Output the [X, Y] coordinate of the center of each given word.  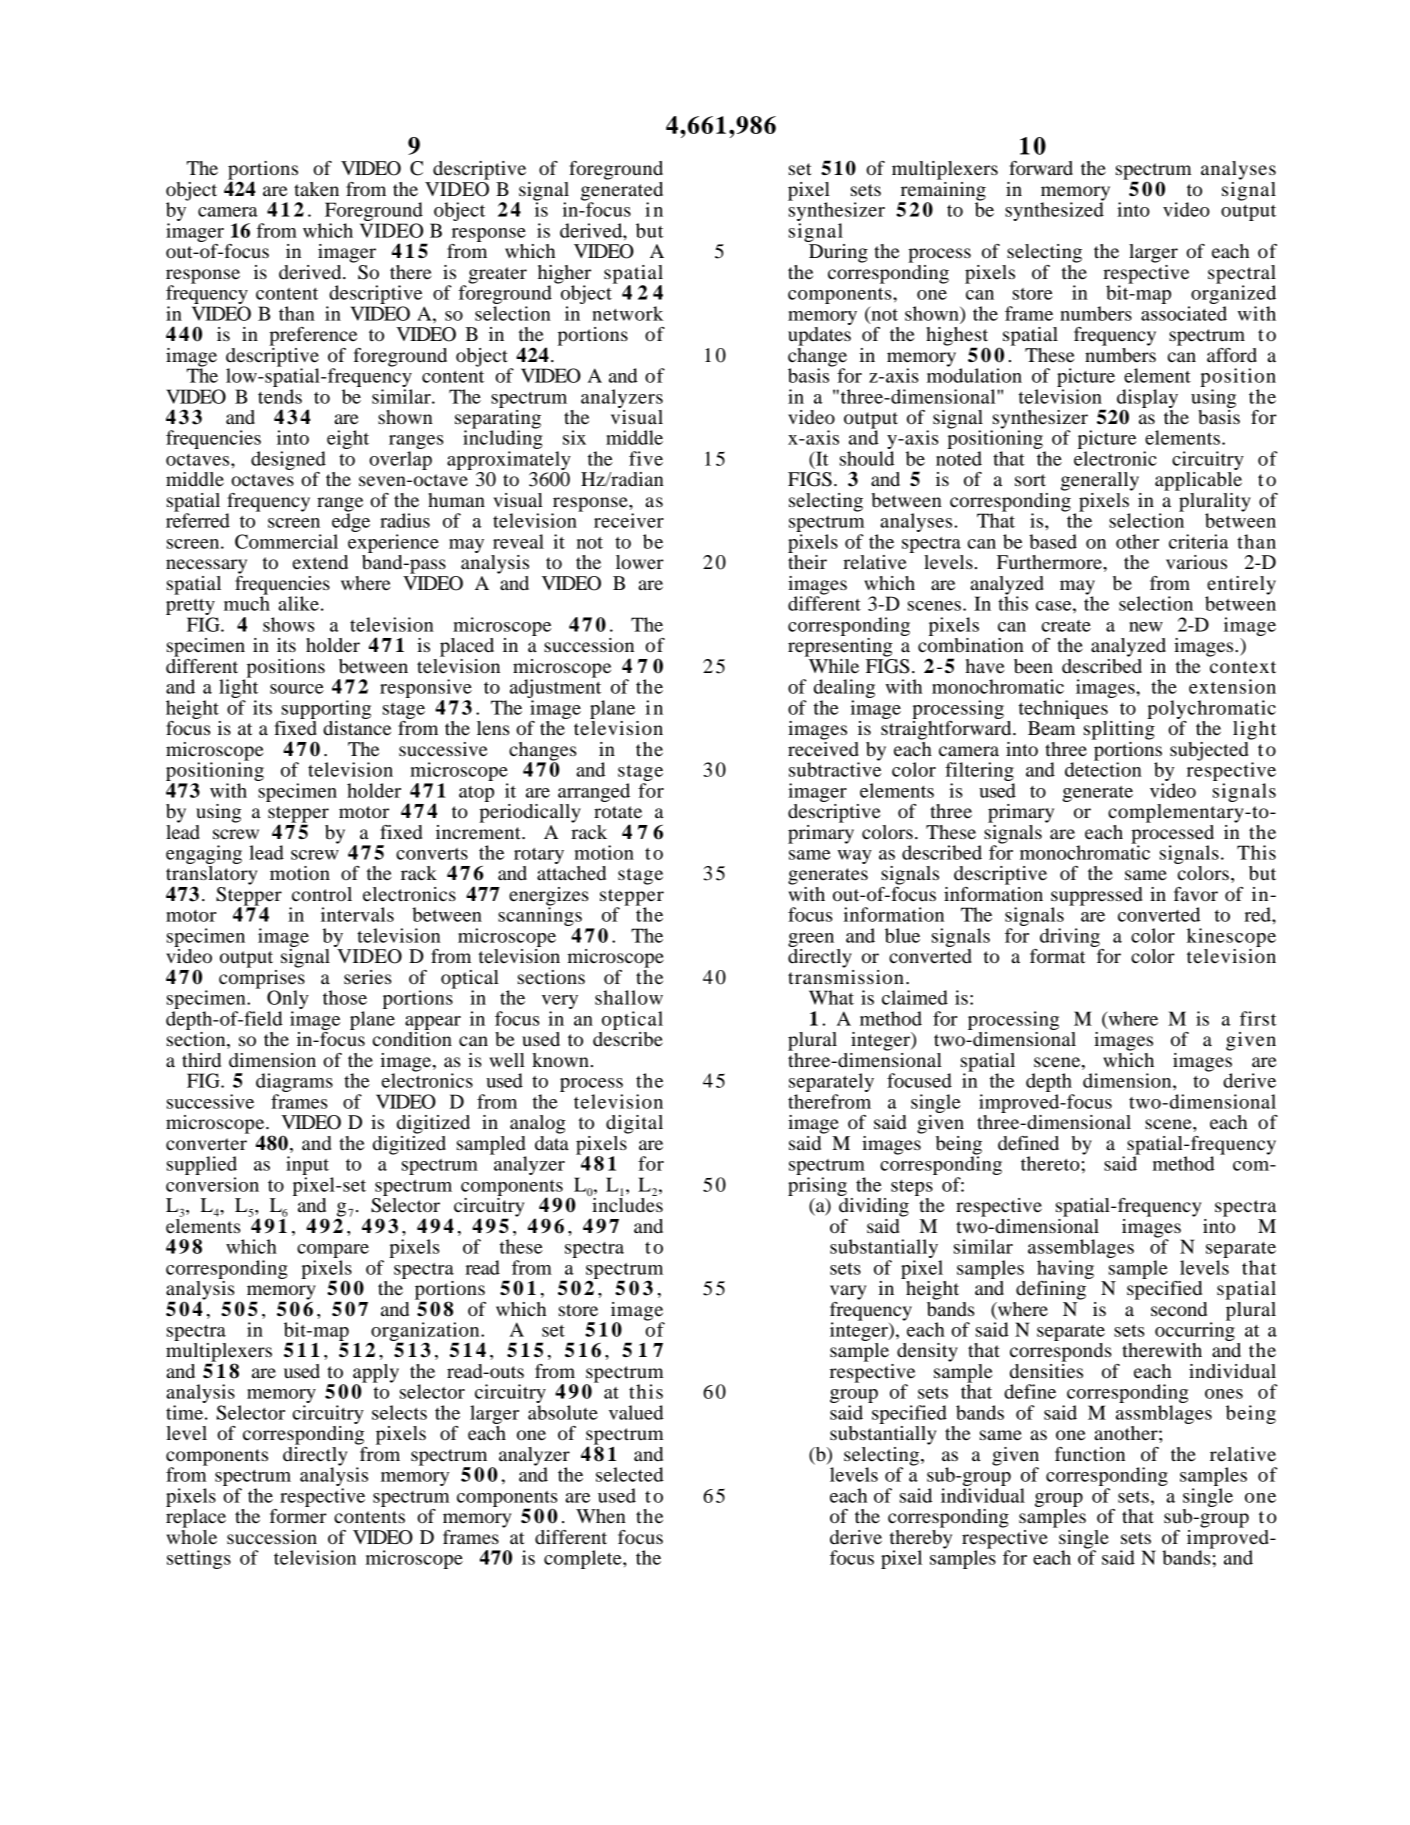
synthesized [1054, 210]
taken [316, 189]
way [855, 857]
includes [626, 1204]
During [837, 252]
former [298, 1516]
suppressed [1096, 897]
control [322, 894]
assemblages [1081, 1250]
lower [640, 562]
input [309, 1167]
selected [630, 1474]
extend [320, 562]
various [1196, 562]
